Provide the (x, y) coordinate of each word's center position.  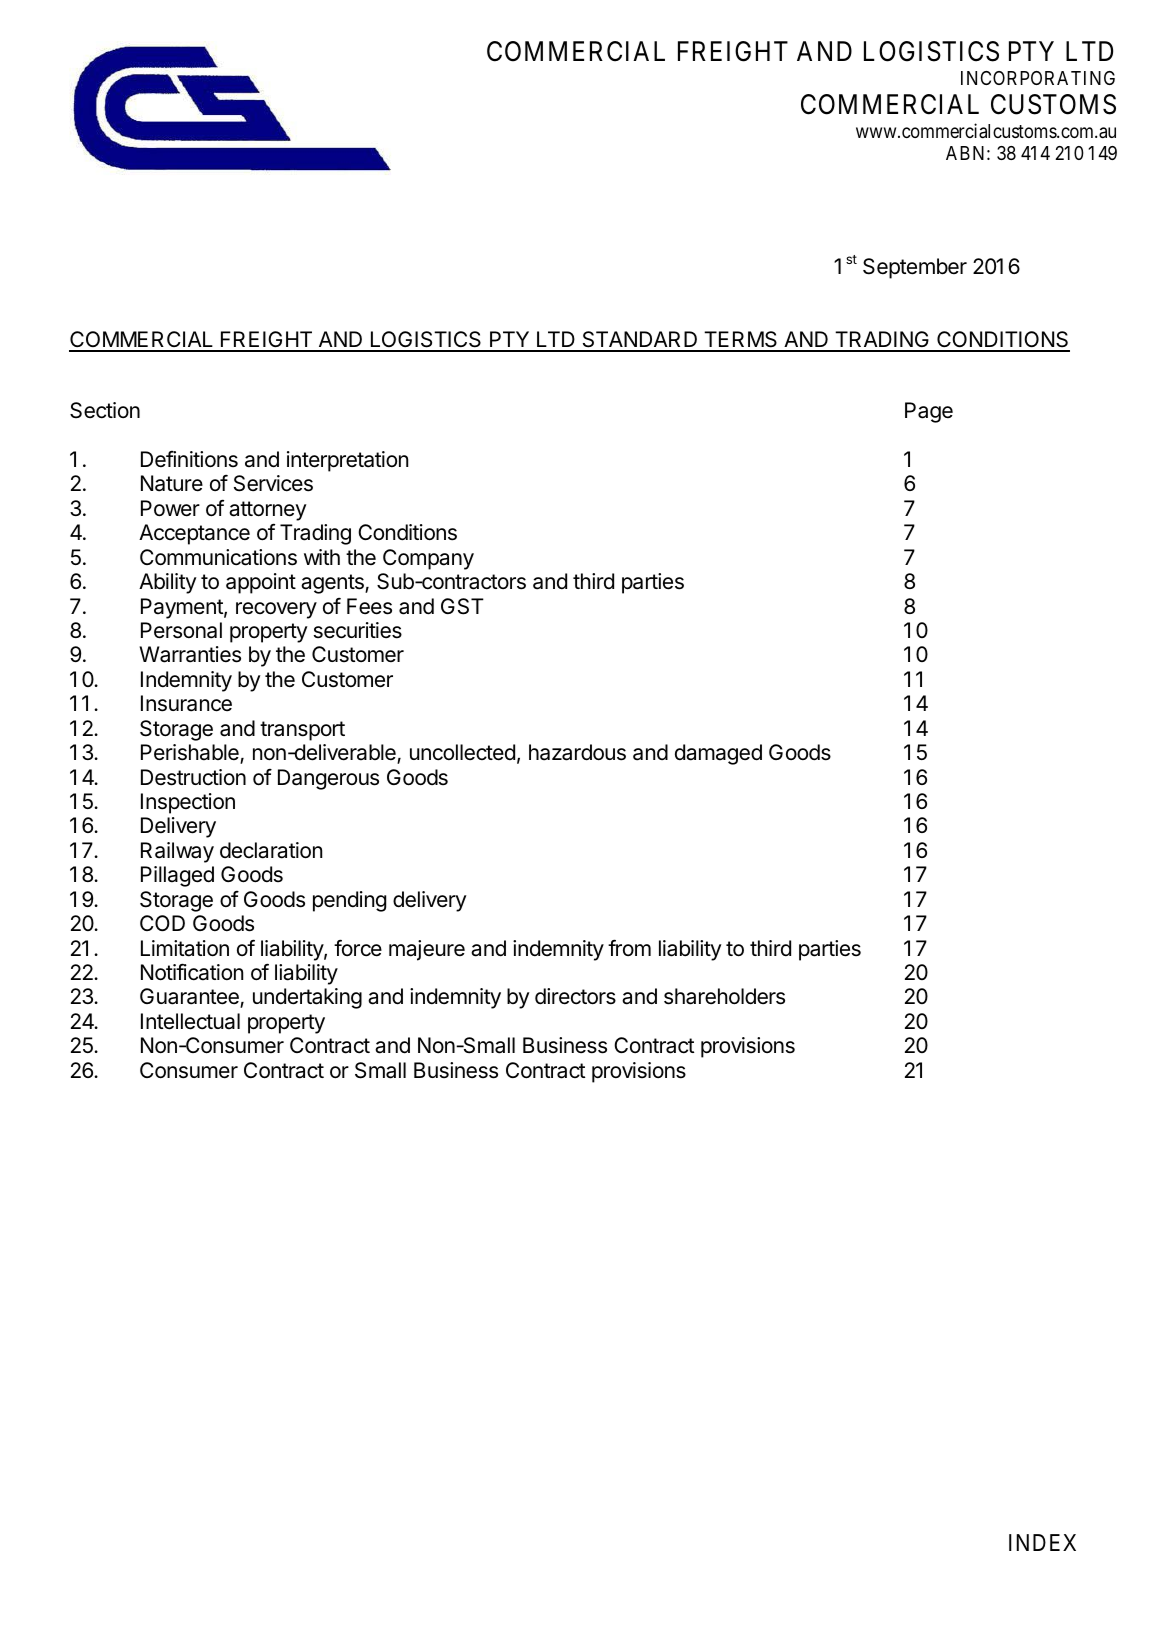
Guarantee (190, 998)
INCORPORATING (1038, 78)
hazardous (577, 752)
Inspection (188, 803)
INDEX (1042, 1542)
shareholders (724, 996)
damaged (718, 754)
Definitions (189, 459)
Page (929, 412)
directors (575, 996)
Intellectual (190, 1021)
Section (105, 410)
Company (428, 559)
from (629, 947)
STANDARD (640, 341)
